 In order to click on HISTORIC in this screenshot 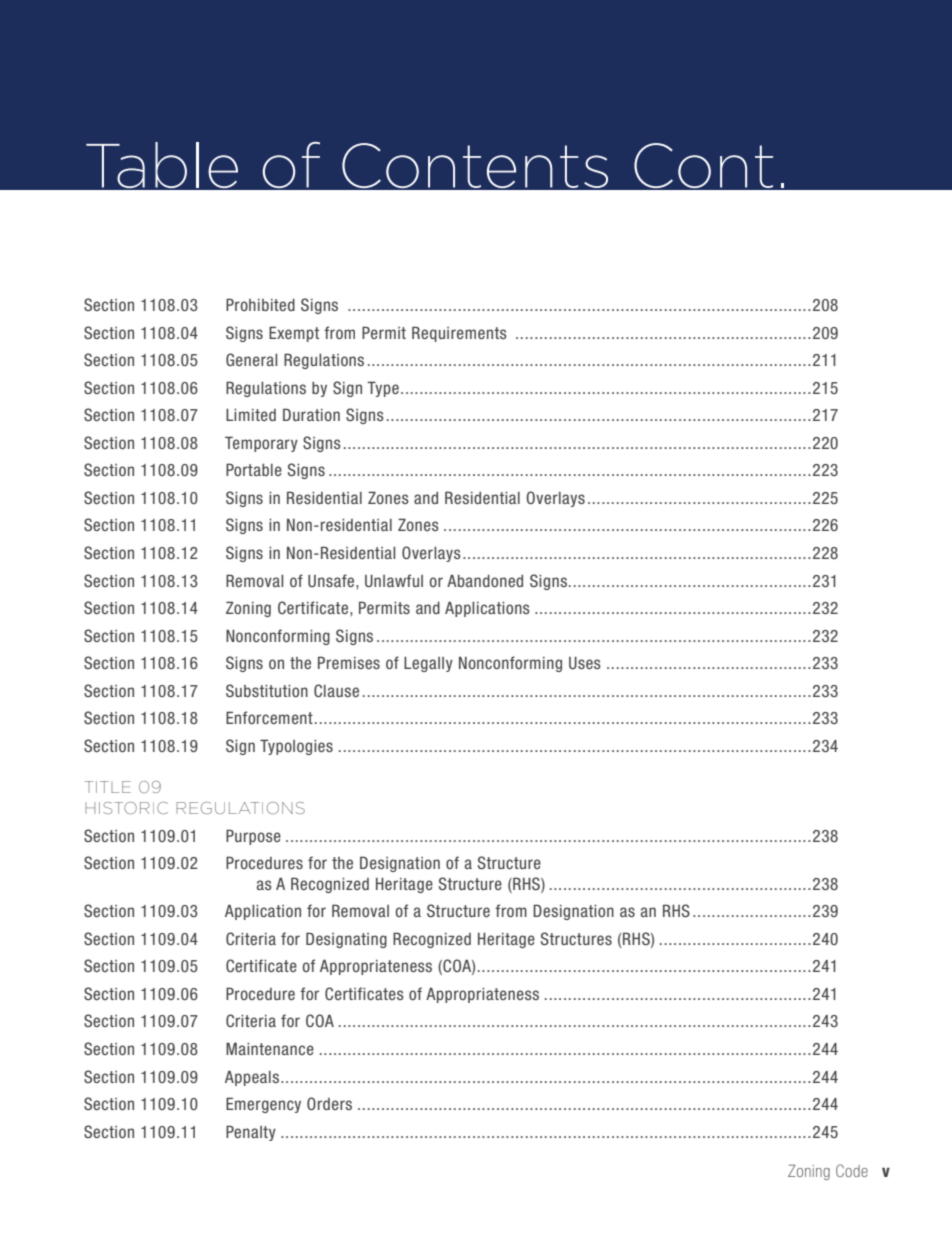, I will do `click(126, 808)`.
